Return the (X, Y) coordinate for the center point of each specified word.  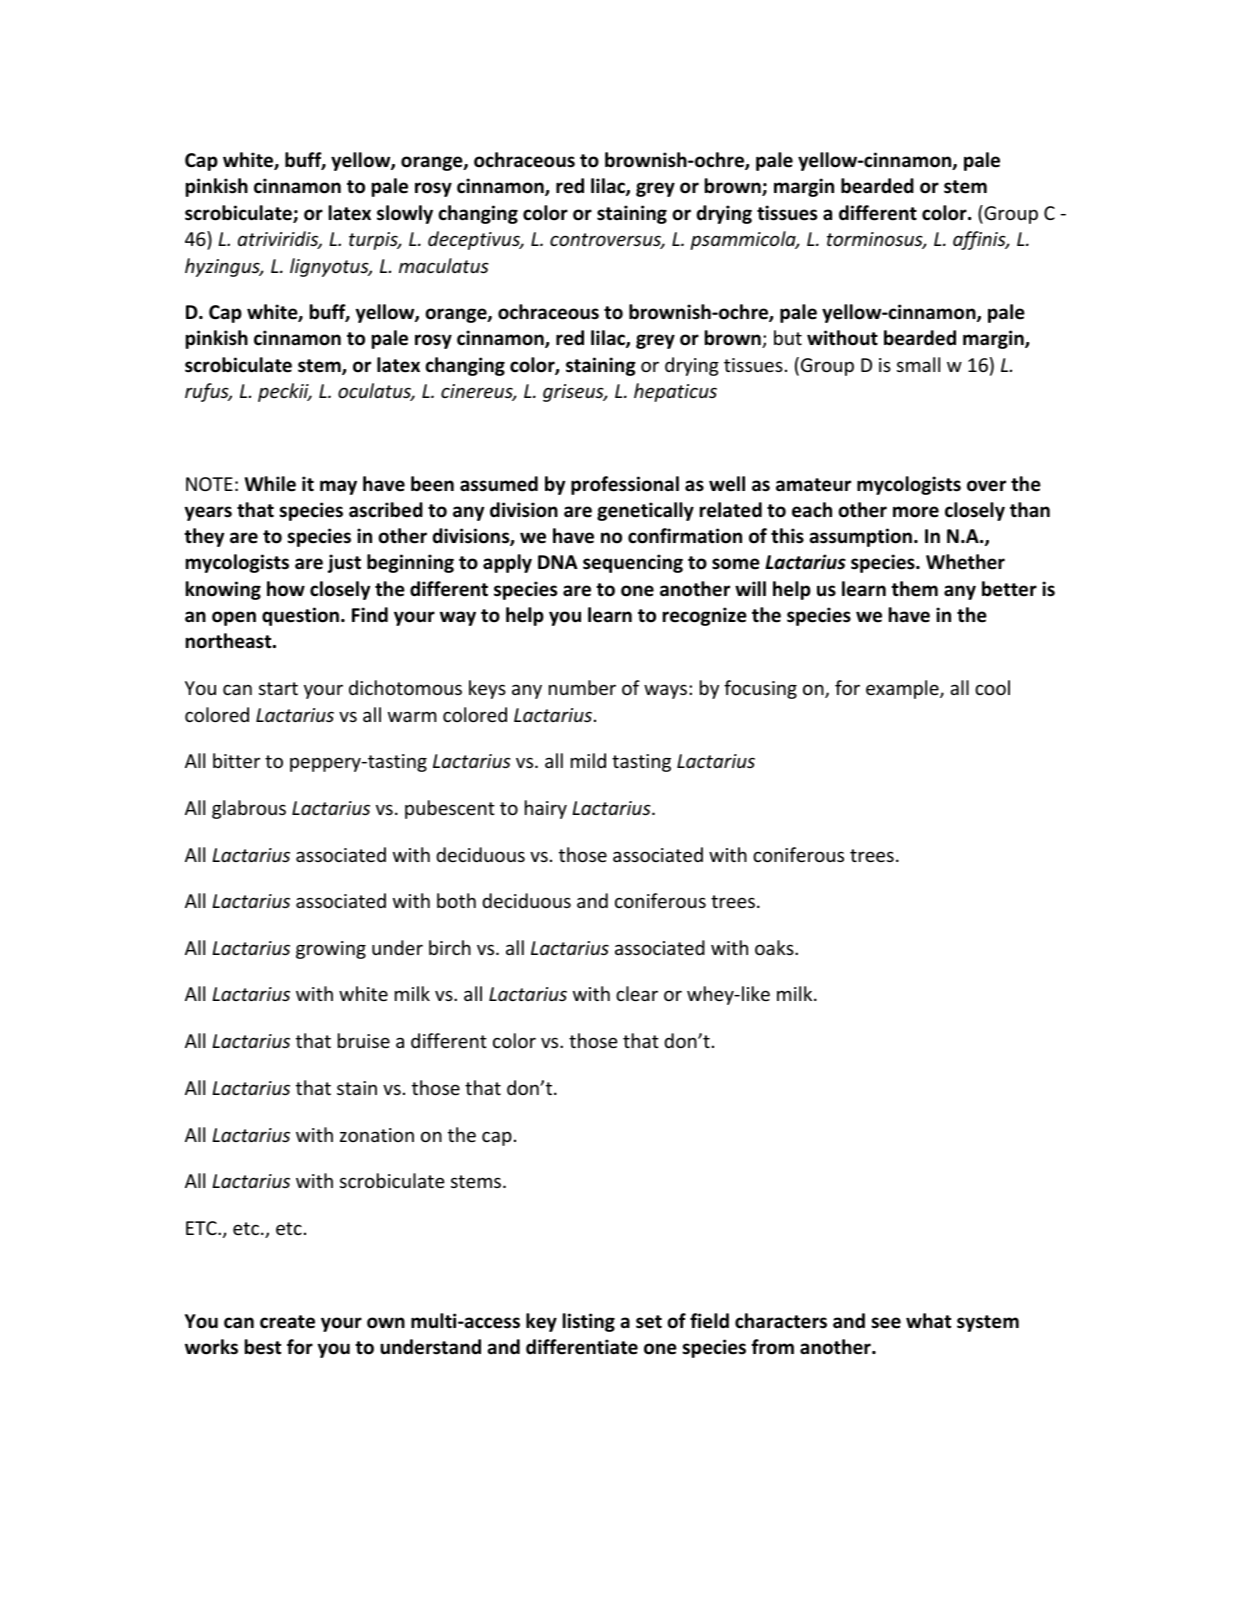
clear (637, 993)
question (300, 616)
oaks (775, 947)
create (287, 1322)
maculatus (444, 265)
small (918, 364)
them (914, 589)
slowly (405, 214)
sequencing (633, 563)
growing (331, 950)
